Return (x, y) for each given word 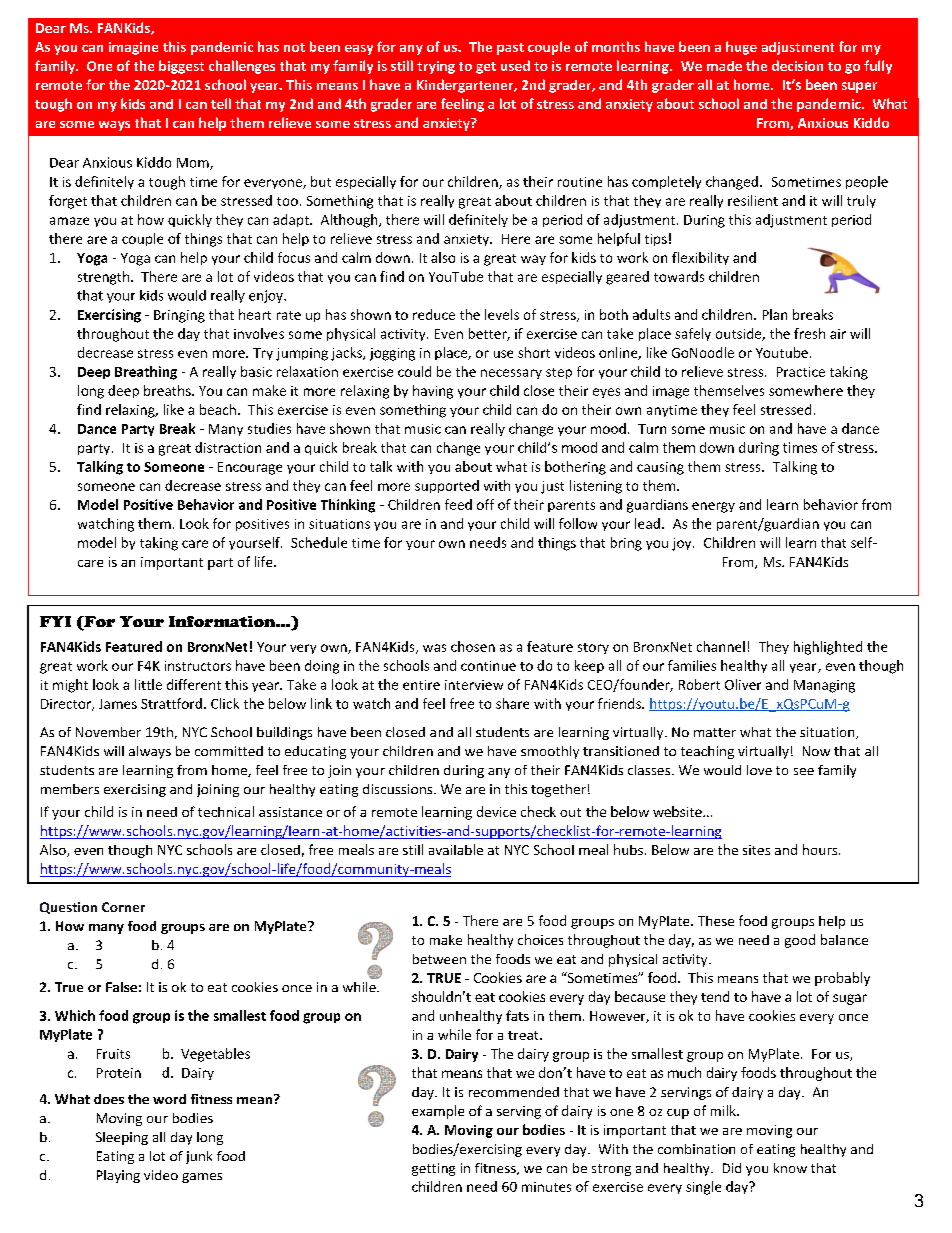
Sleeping (122, 1138)
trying (436, 67)
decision (797, 65)
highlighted (828, 648)
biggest (181, 67)
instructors (198, 666)
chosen (473, 646)
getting (433, 1169)
